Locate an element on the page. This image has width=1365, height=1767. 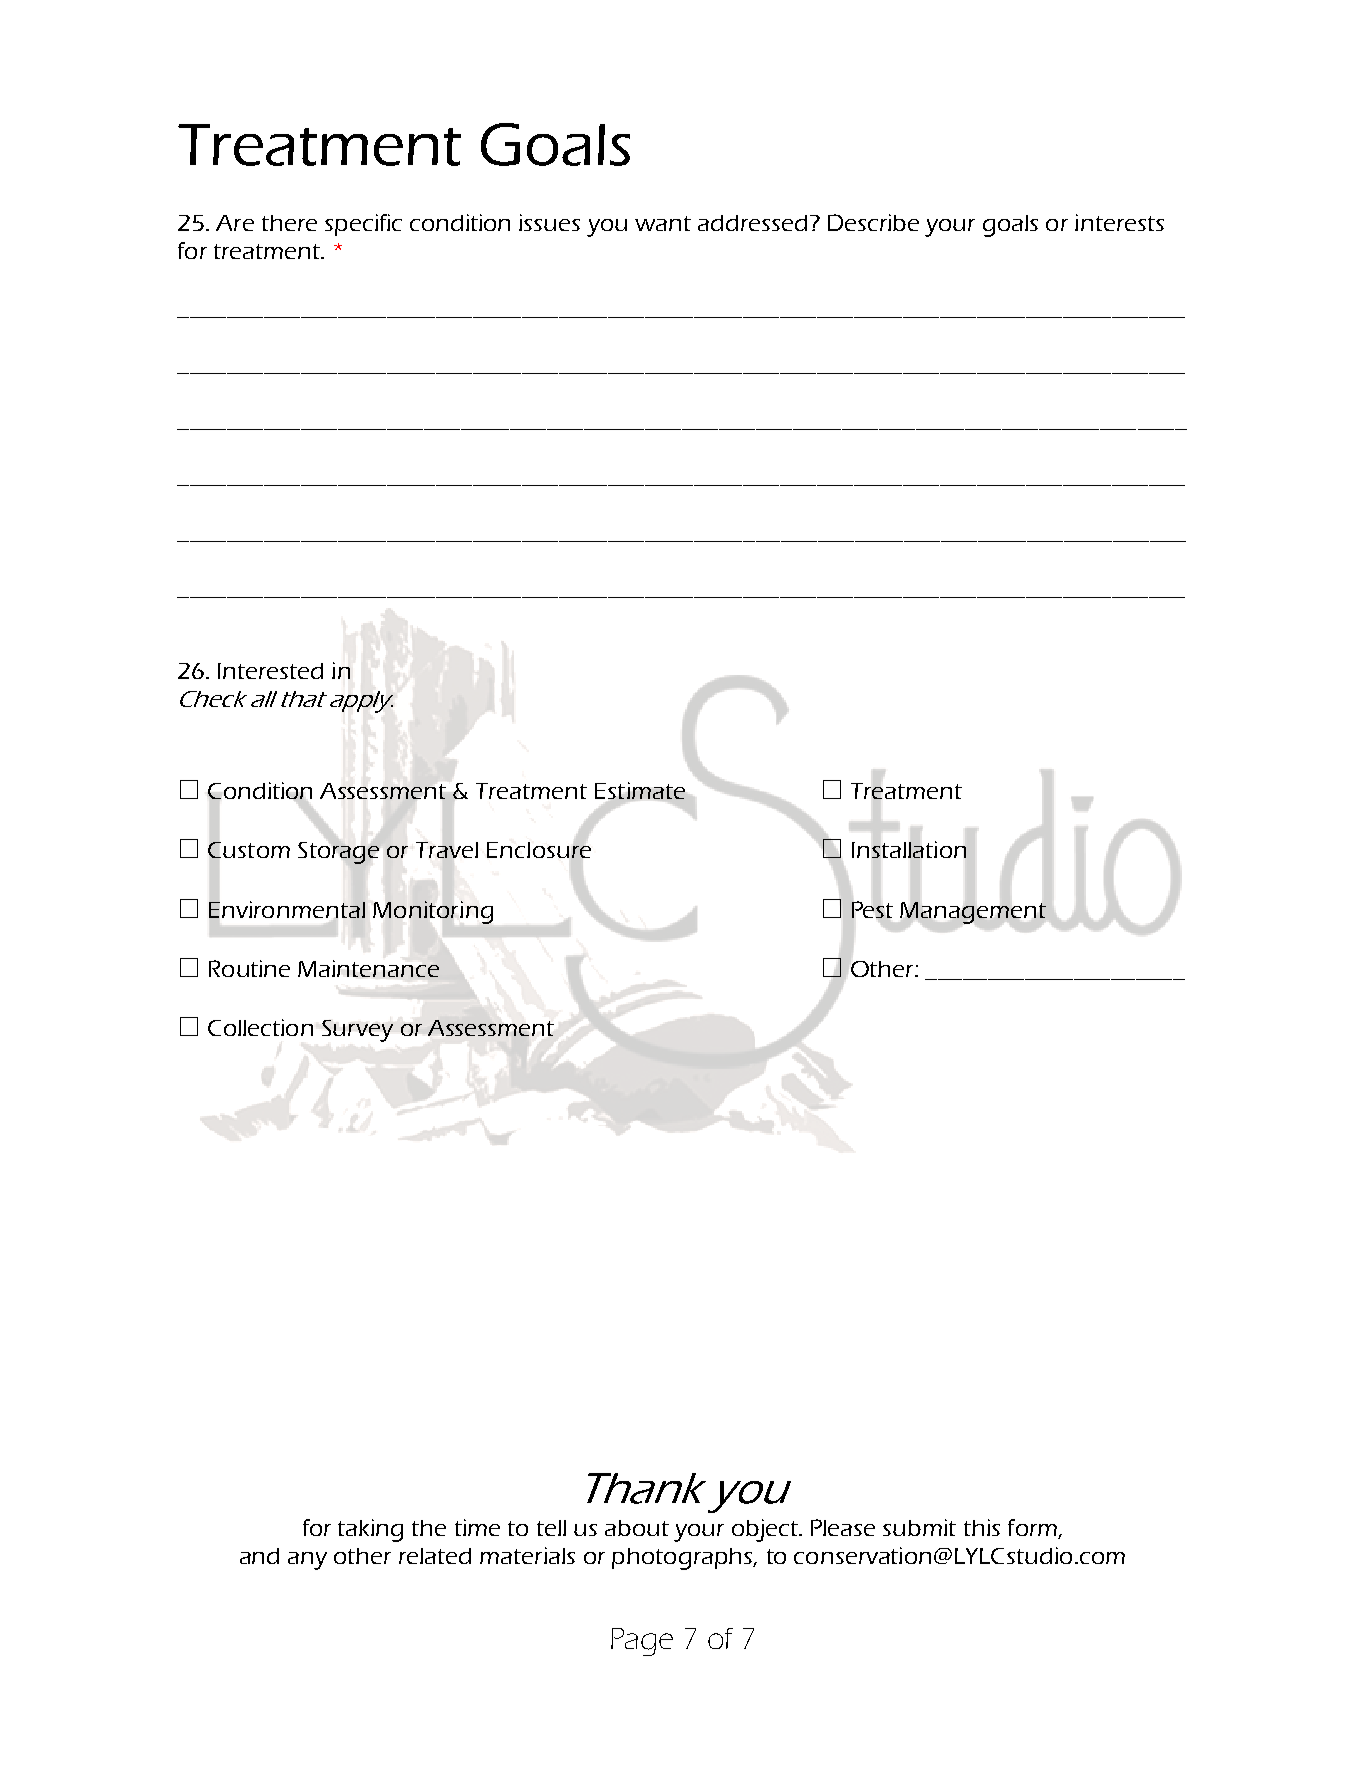
Pest is located at coordinates (872, 909).
